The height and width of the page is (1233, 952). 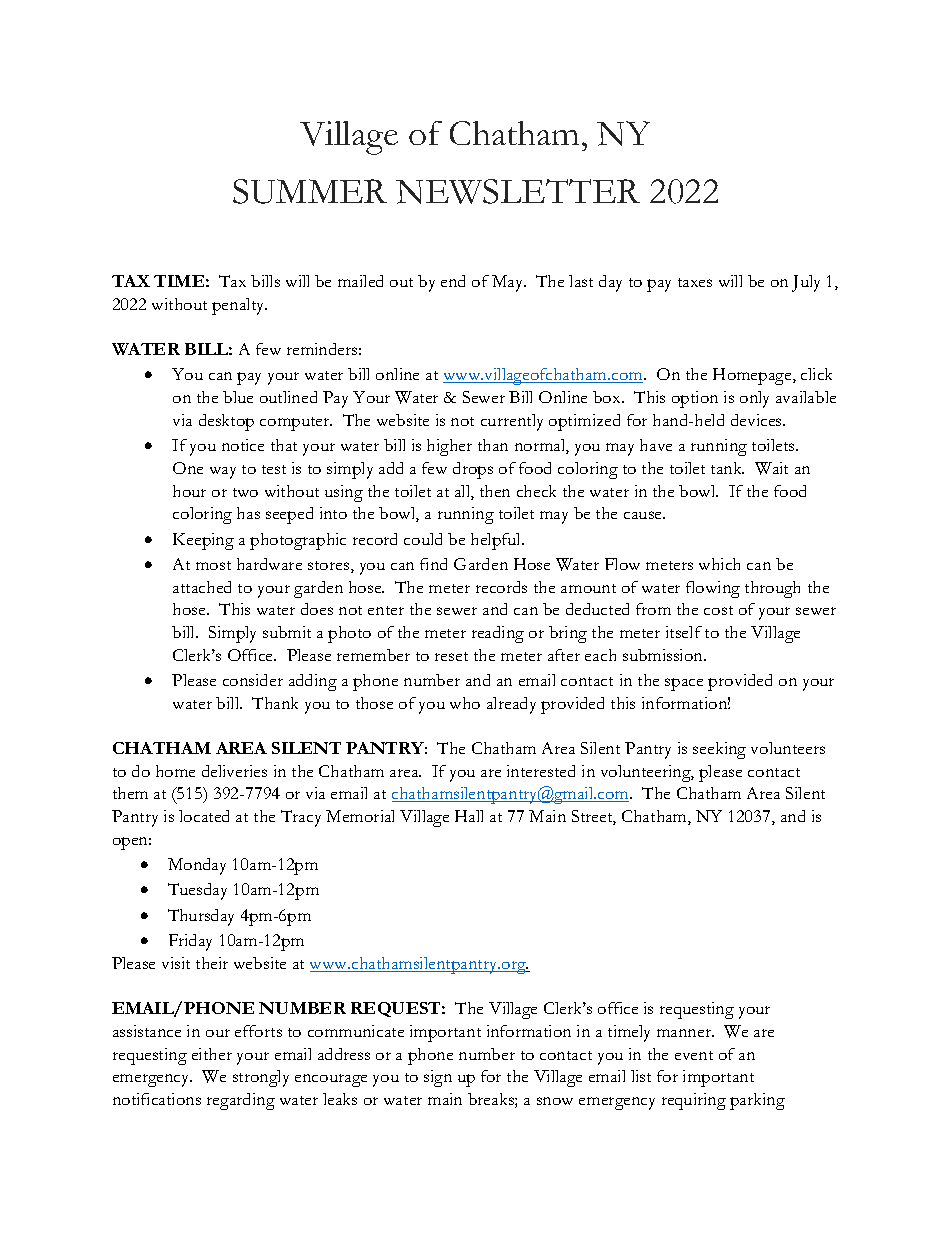 What do you see at coordinates (518, 191) in the page?
I see `NEWSLETTER` at bounding box center [518, 191].
